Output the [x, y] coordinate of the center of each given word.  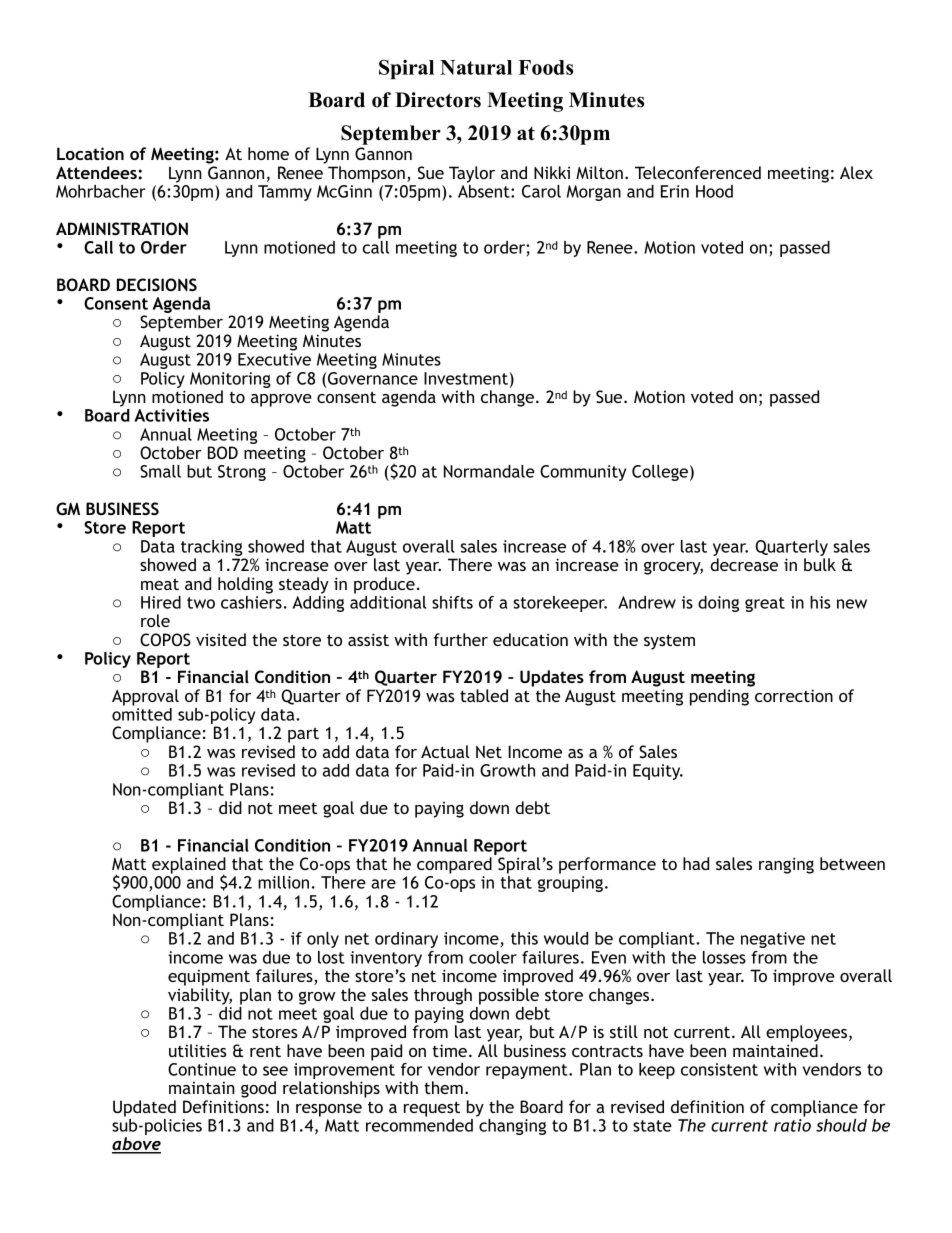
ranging [786, 865]
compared [454, 865]
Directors [438, 100]
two [201, 603]
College [660, 473]
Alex [856, 172]
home [268, 153]
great [765, 604]
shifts [452, 602]
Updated [144, 1108]
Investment [466, 378]
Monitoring [230, 380]
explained [189, 866]
